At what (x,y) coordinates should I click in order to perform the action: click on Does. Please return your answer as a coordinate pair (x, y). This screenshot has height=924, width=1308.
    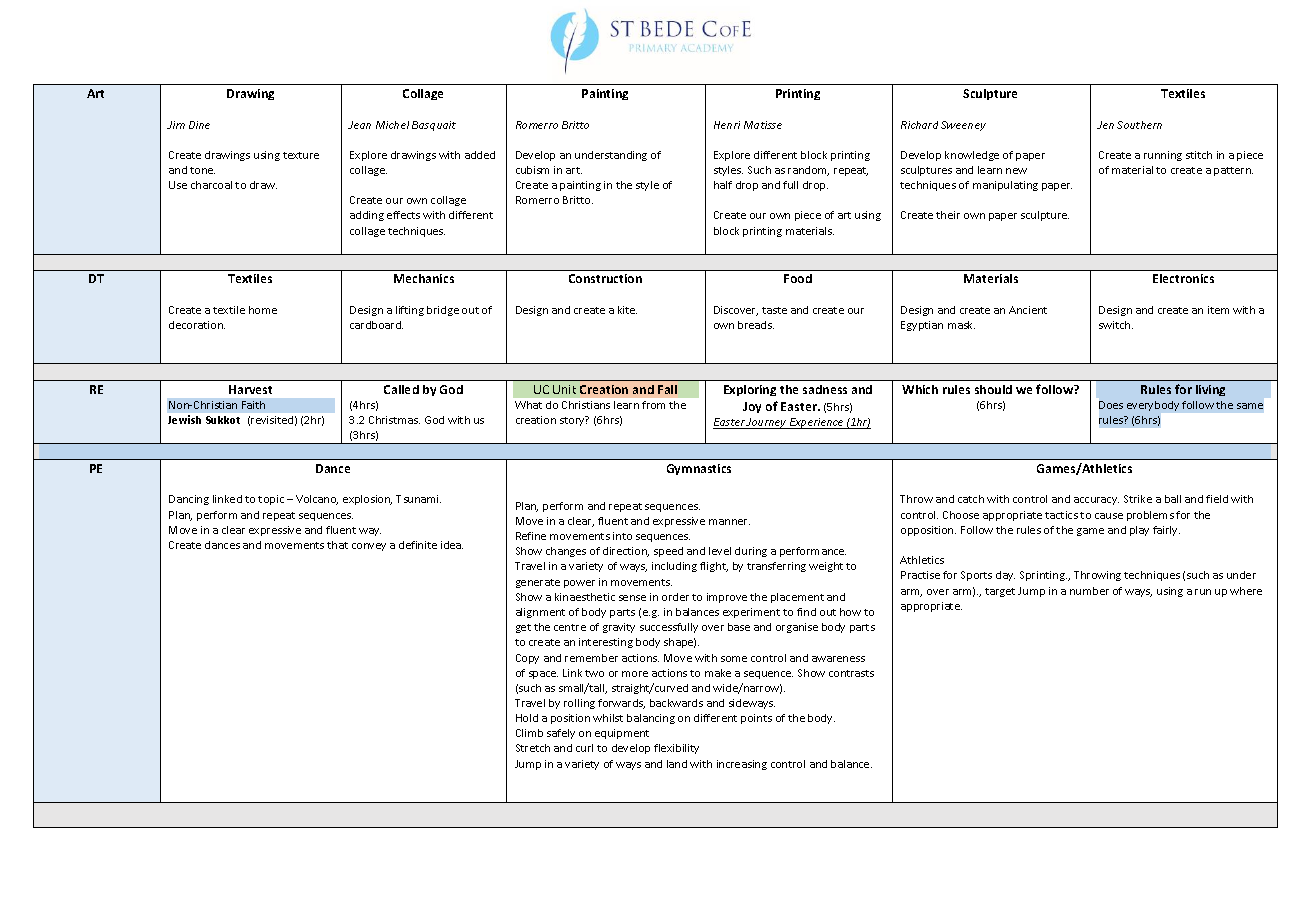
    Looking at the image, I should click on (1111, 405).
